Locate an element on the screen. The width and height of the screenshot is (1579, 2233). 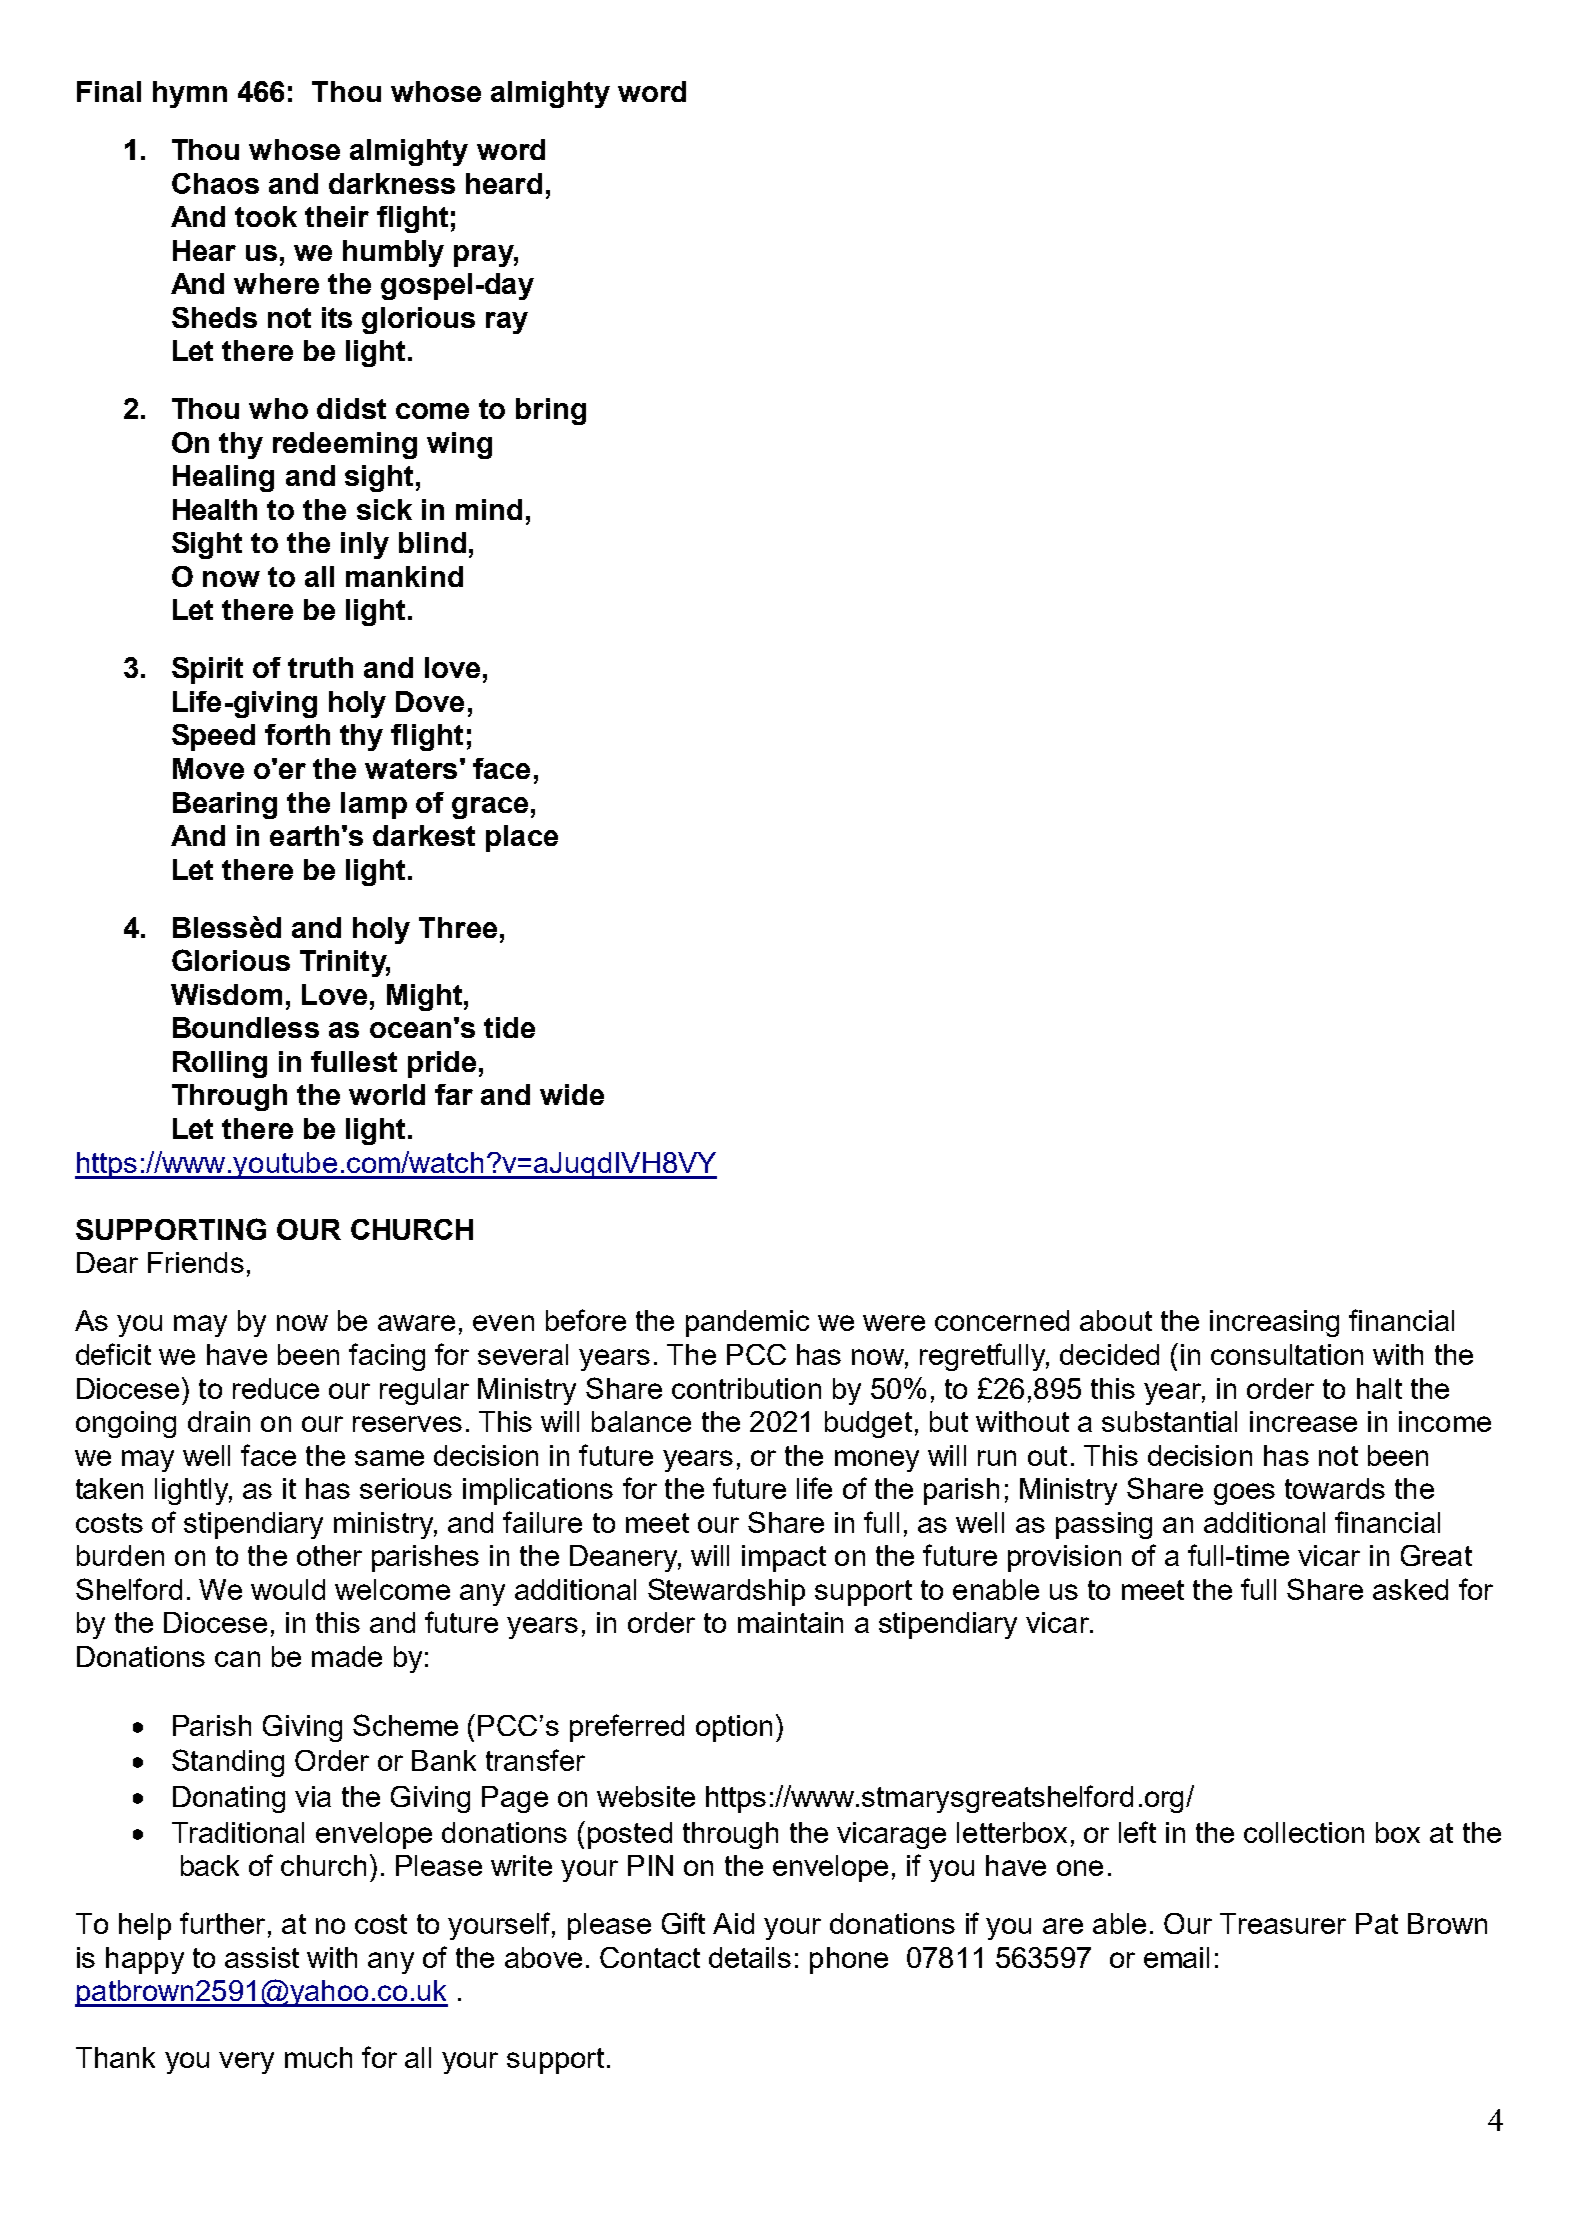
assist is located at coordinates (262, 1957).
